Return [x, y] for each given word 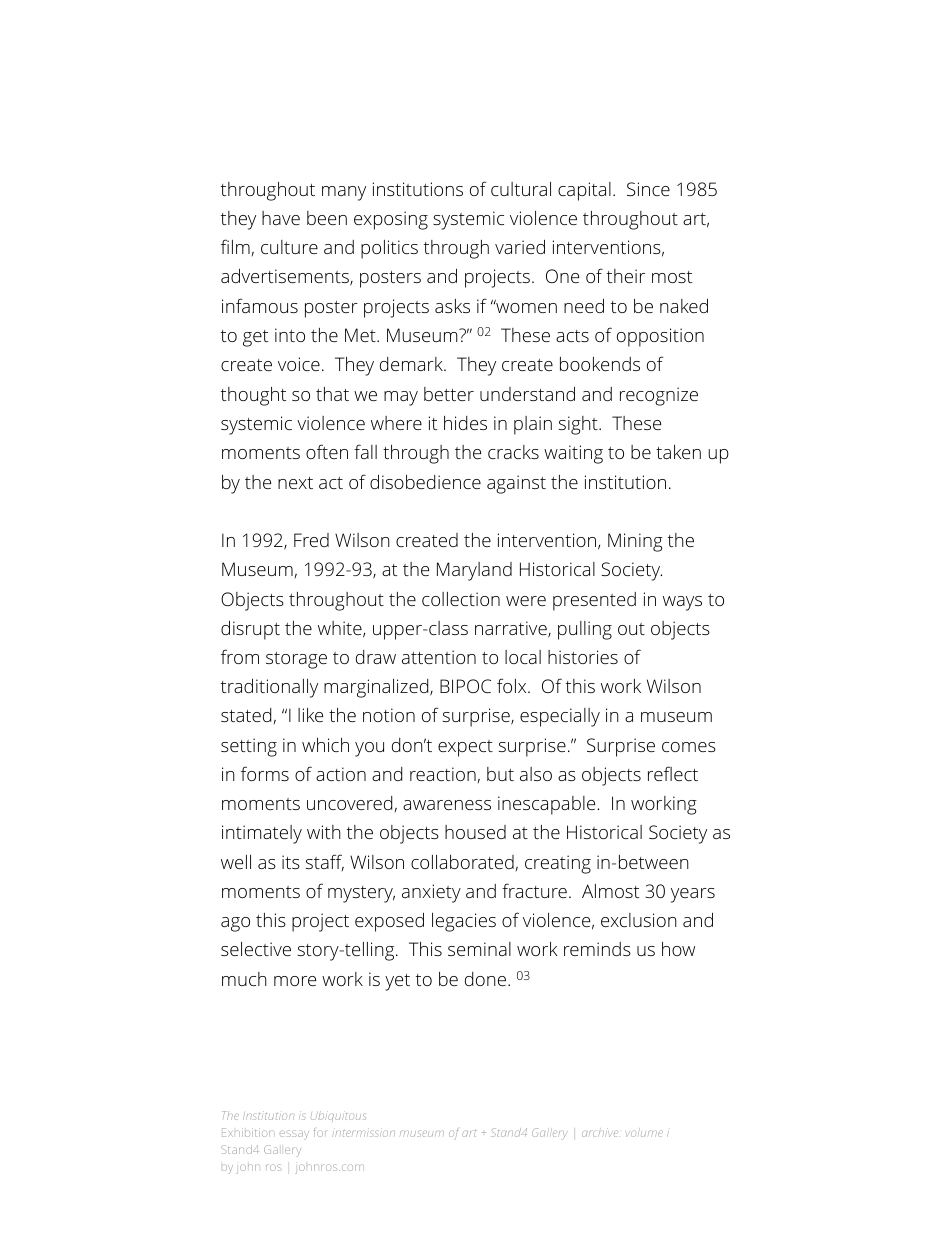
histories [583, 657]
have [281, 218]
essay [294, 1135]
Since [648, 189]
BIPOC [465, 686]
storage [296, 660]
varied [520, 247]
